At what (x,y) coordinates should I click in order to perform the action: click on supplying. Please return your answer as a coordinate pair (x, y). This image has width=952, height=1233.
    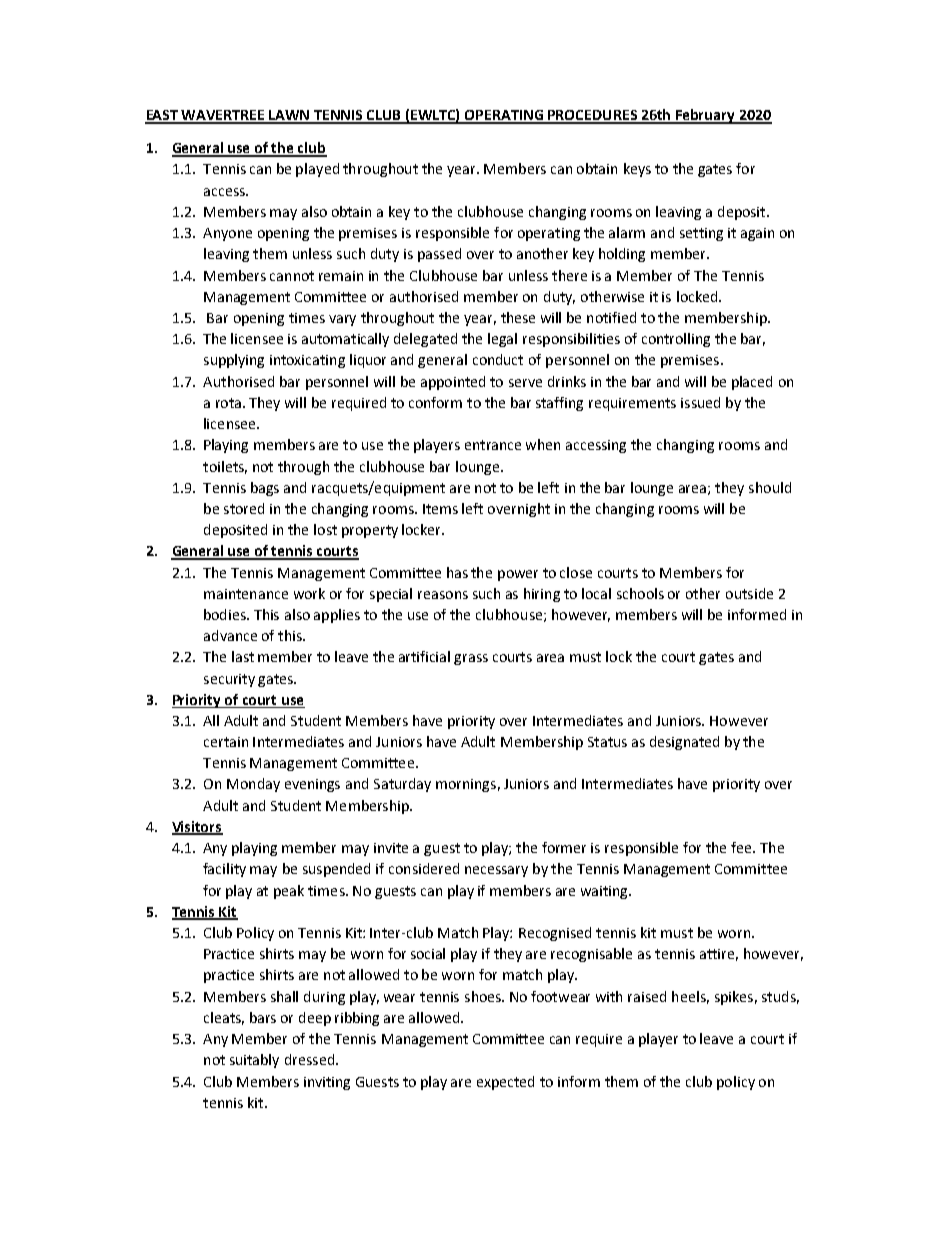
    Looking at the image, I should click on (234, 361).
